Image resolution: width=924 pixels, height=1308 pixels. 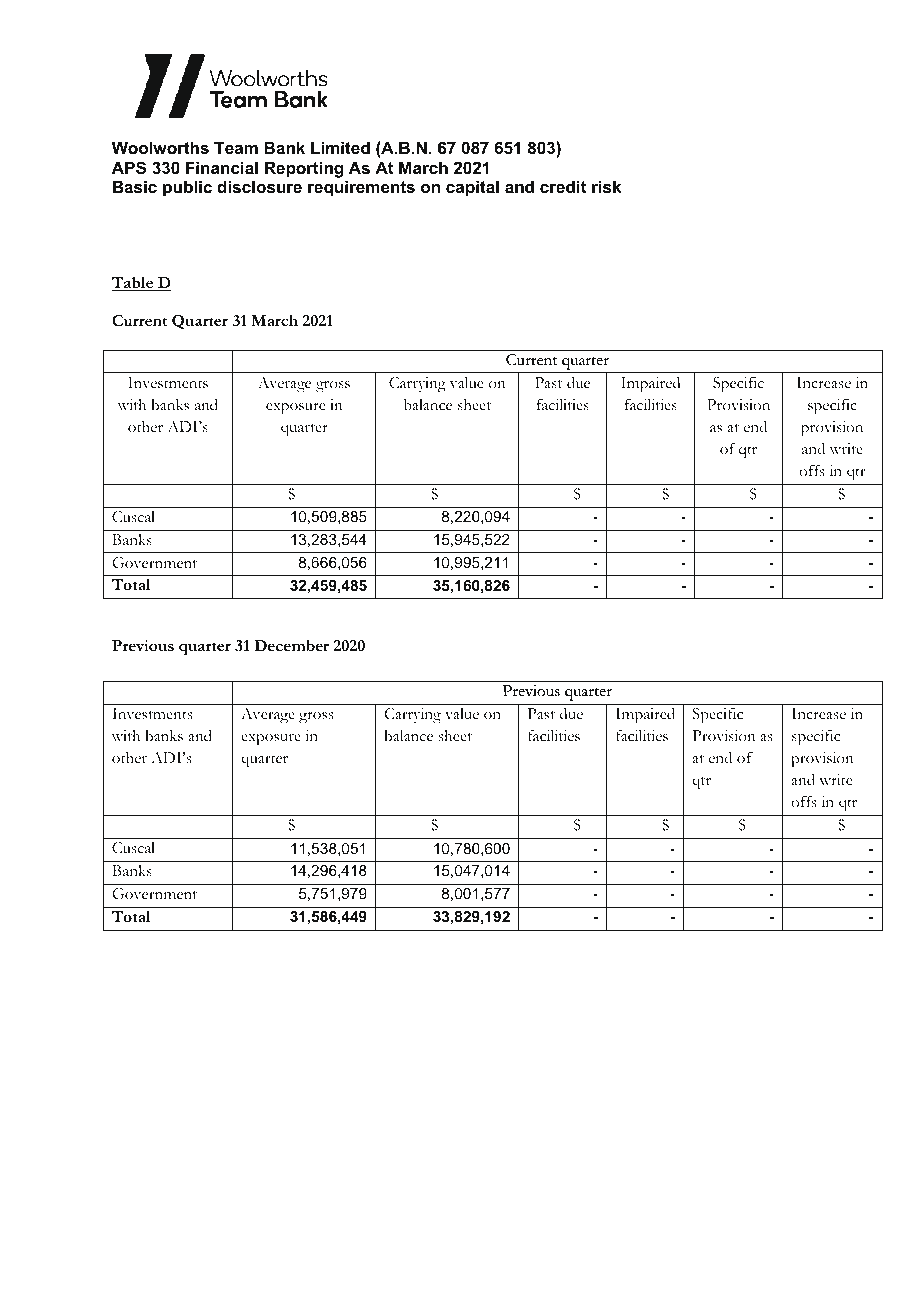 What do you see at coordinates (563, 186) in the screenshot?
I see `credit` at bounding box center [563, 186].
